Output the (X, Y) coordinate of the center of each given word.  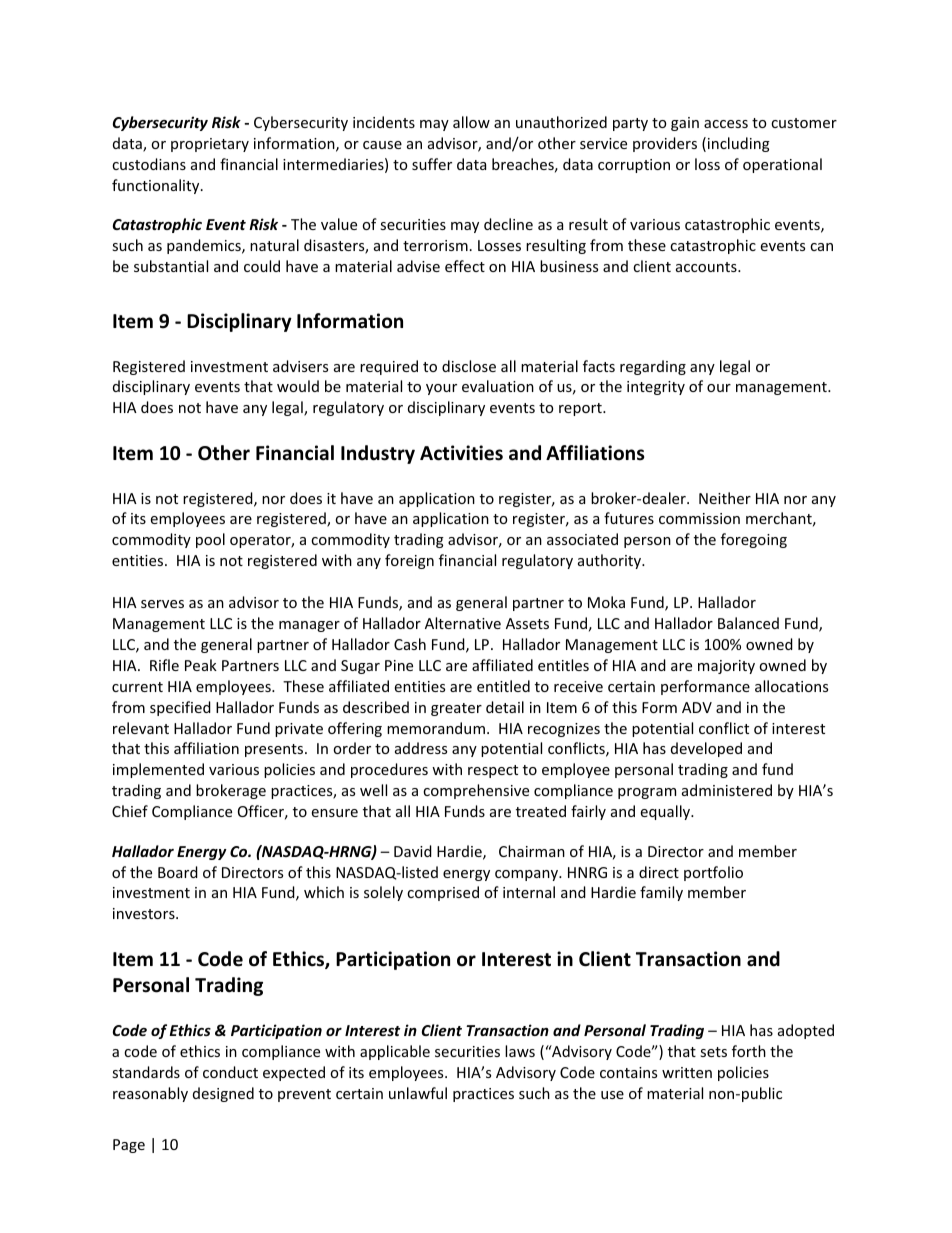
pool (210, 540)
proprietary (210, 145)
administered (727, 790)
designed (223, 1094)
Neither (725, 498)
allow (471, 122)
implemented (158, 770)
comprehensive (476, 791)
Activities (461, 453)
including (739, 144)
